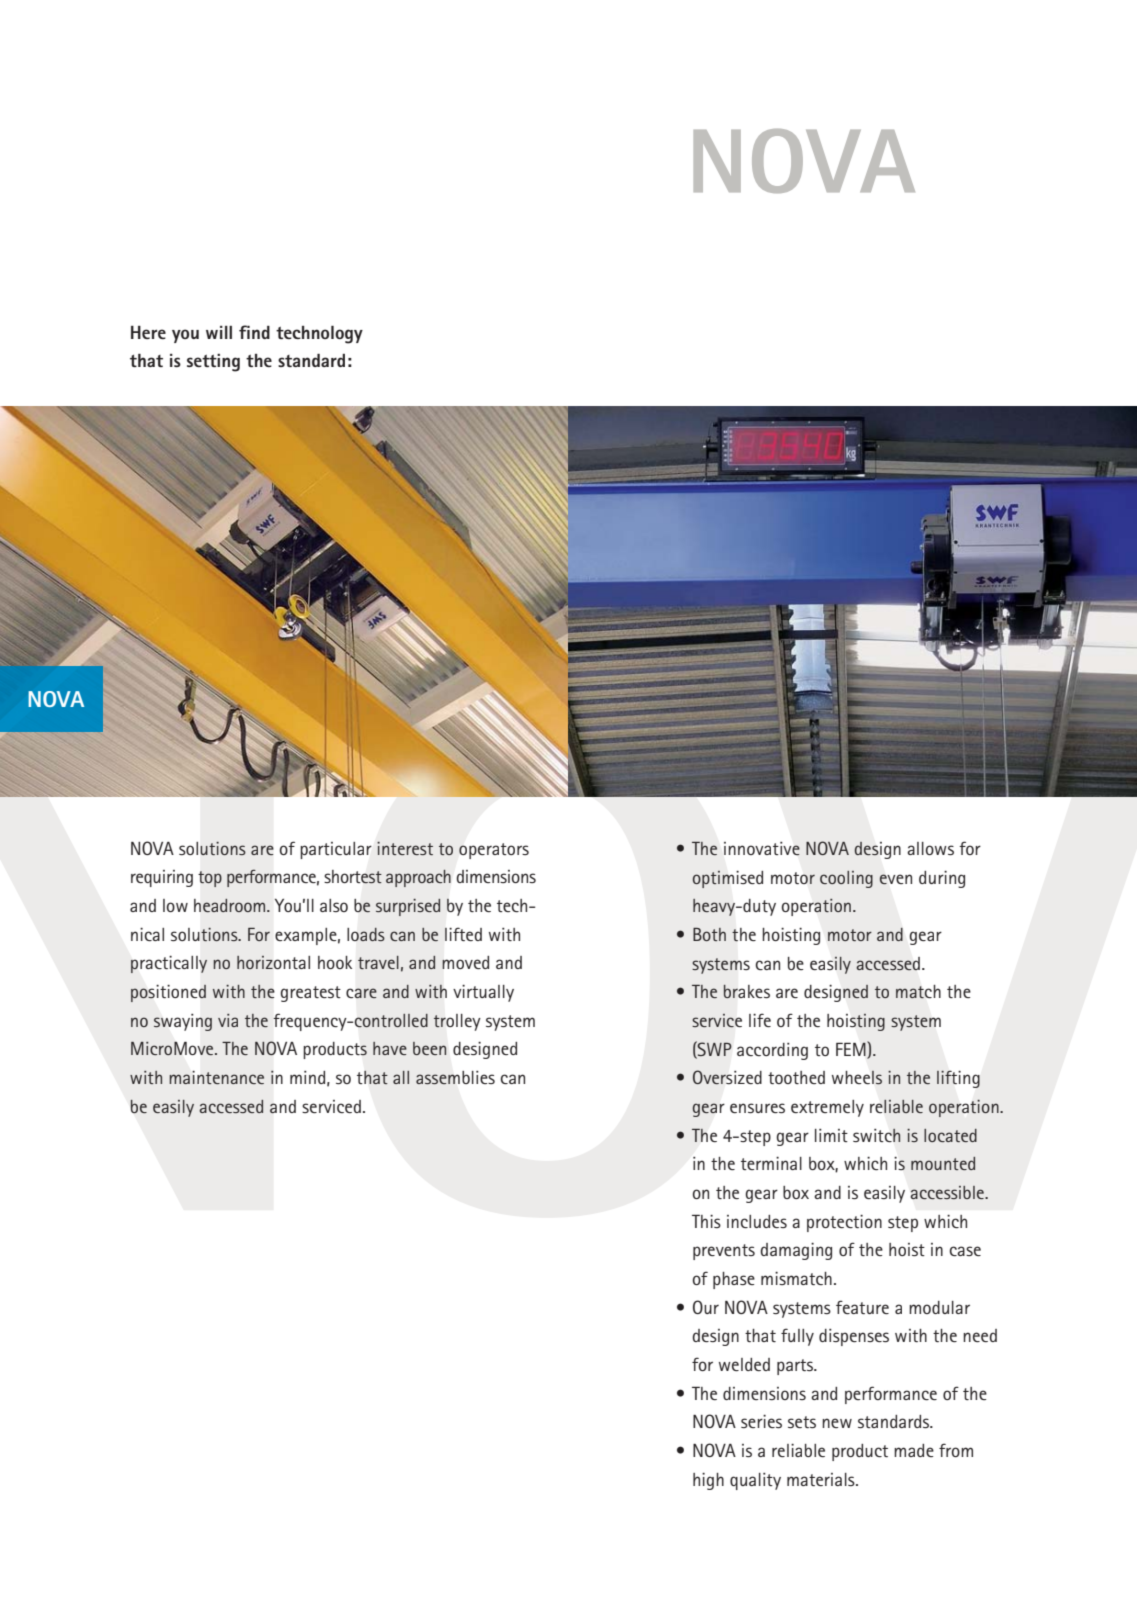 Image resolution: width=1137 pixels, height=1609 pixels. I want to click on operators, so click(494, 851).
